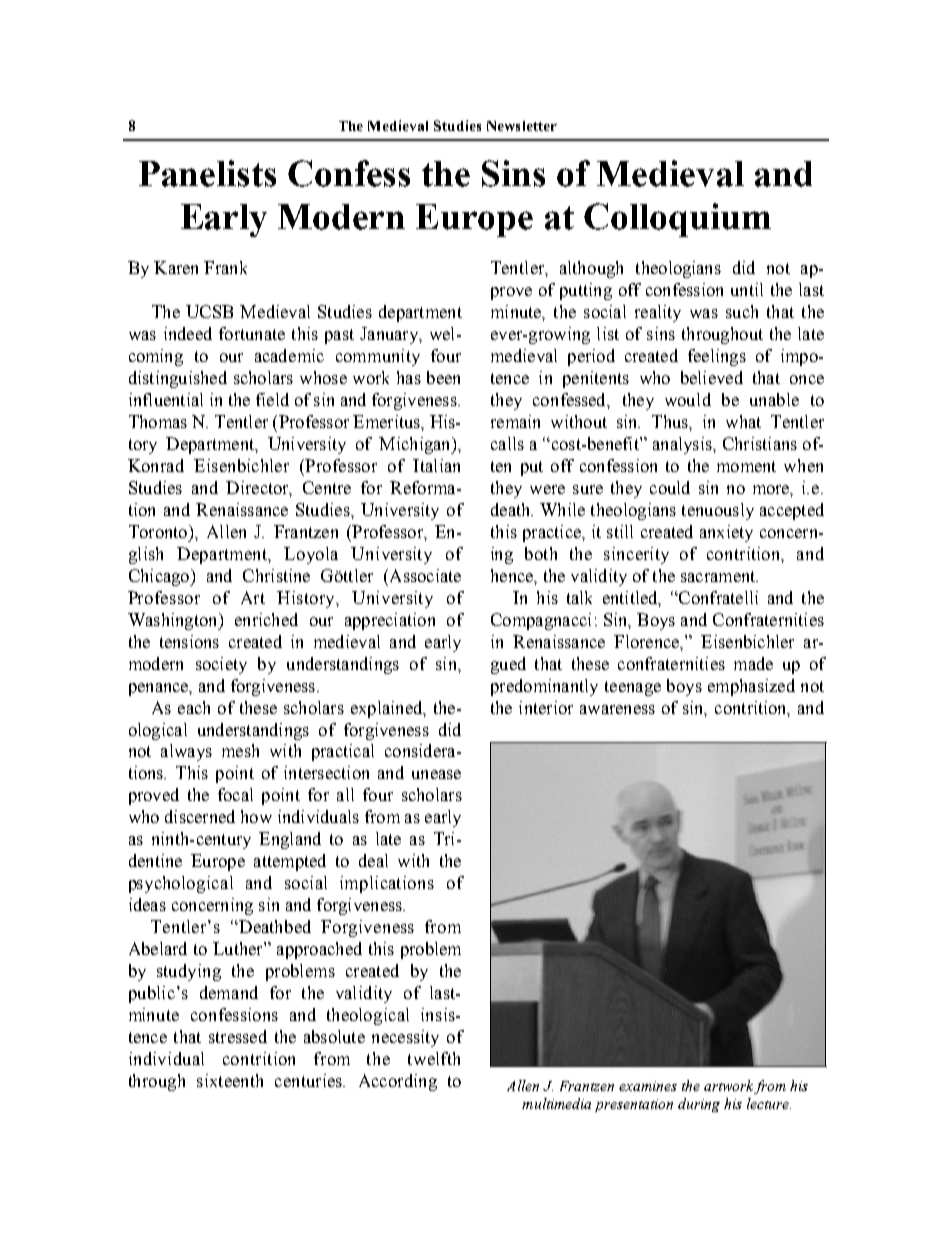 The image size is (952, 1233). What do you see at coordinates (434, 1058) in the image?
I see `twelfth` at bounding box center [434, 1058].
